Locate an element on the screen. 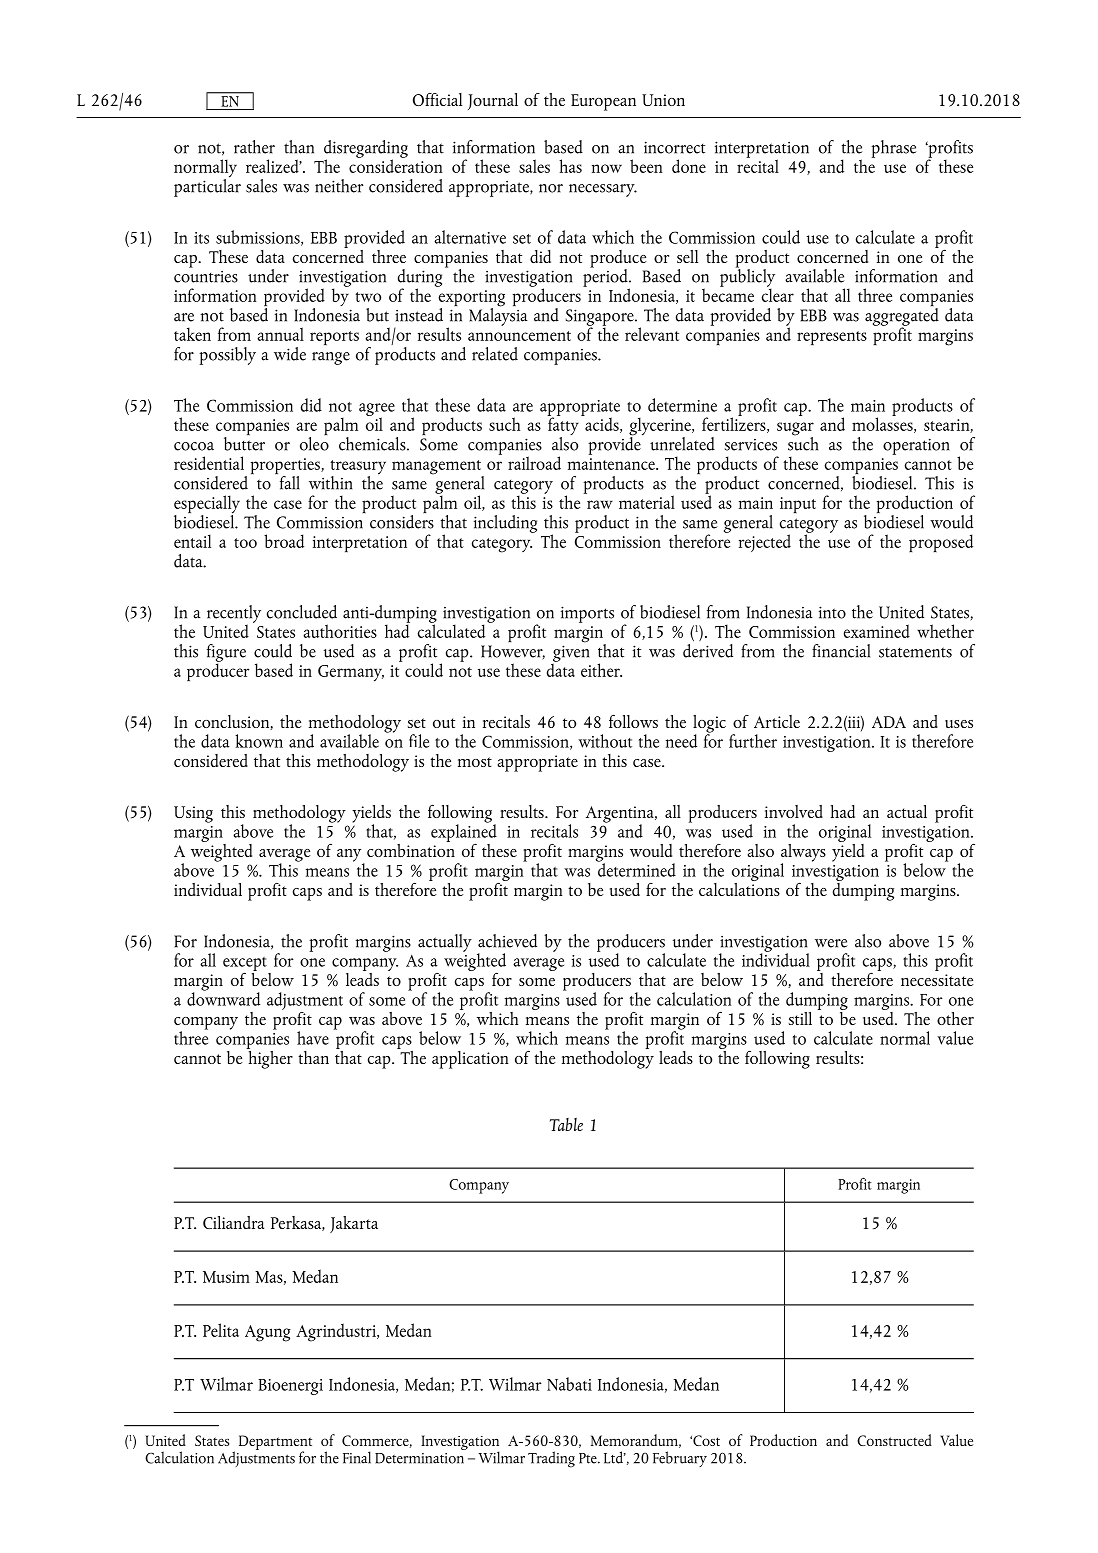 This screenshot has height=1553, width=1098. Table is located at coordinates (566, 1124).
